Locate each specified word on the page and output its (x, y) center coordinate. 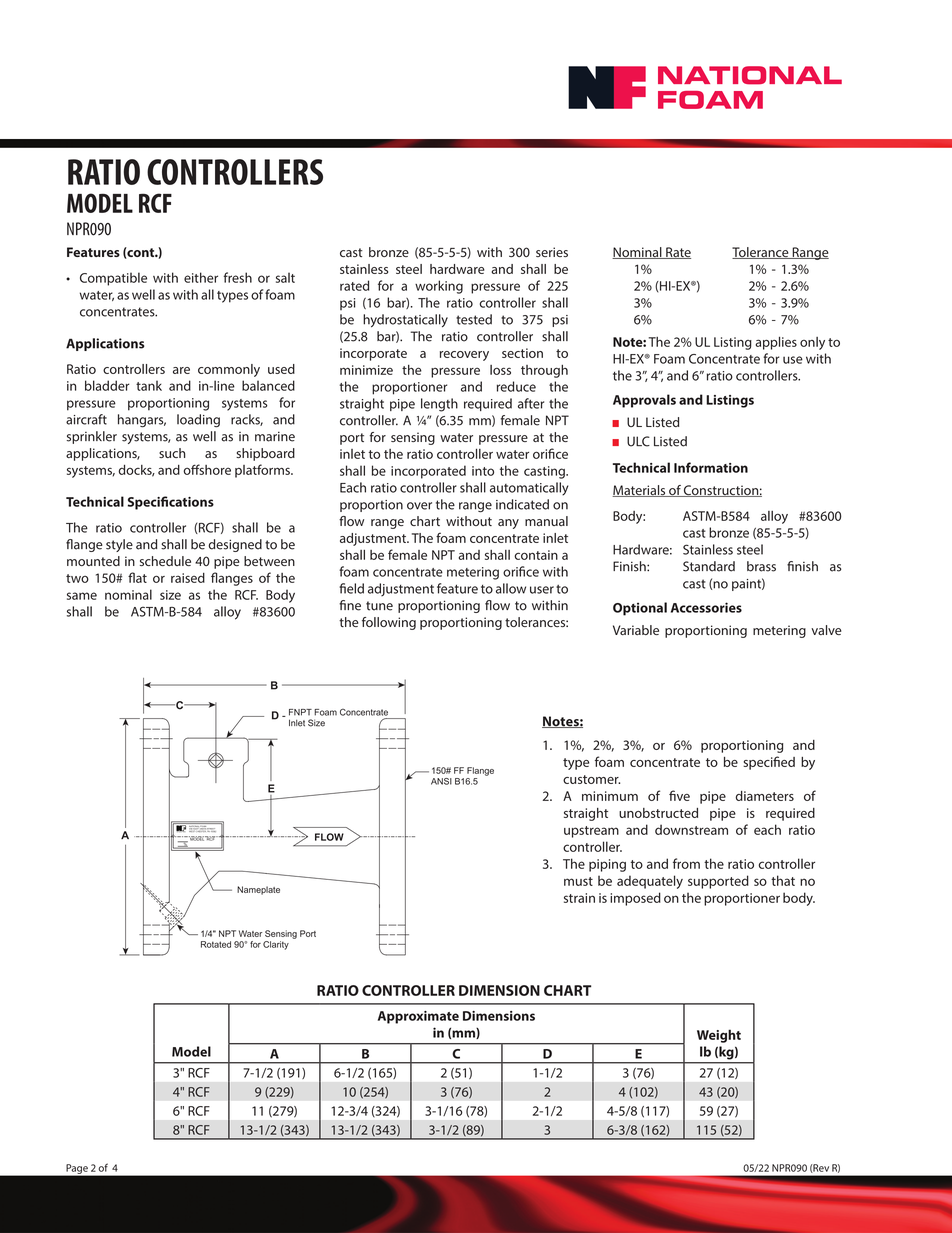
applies (776, 343)
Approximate (418, 1017)
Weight (719, 1036)
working (439, 287)
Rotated (216, 944)
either (201, 277)
